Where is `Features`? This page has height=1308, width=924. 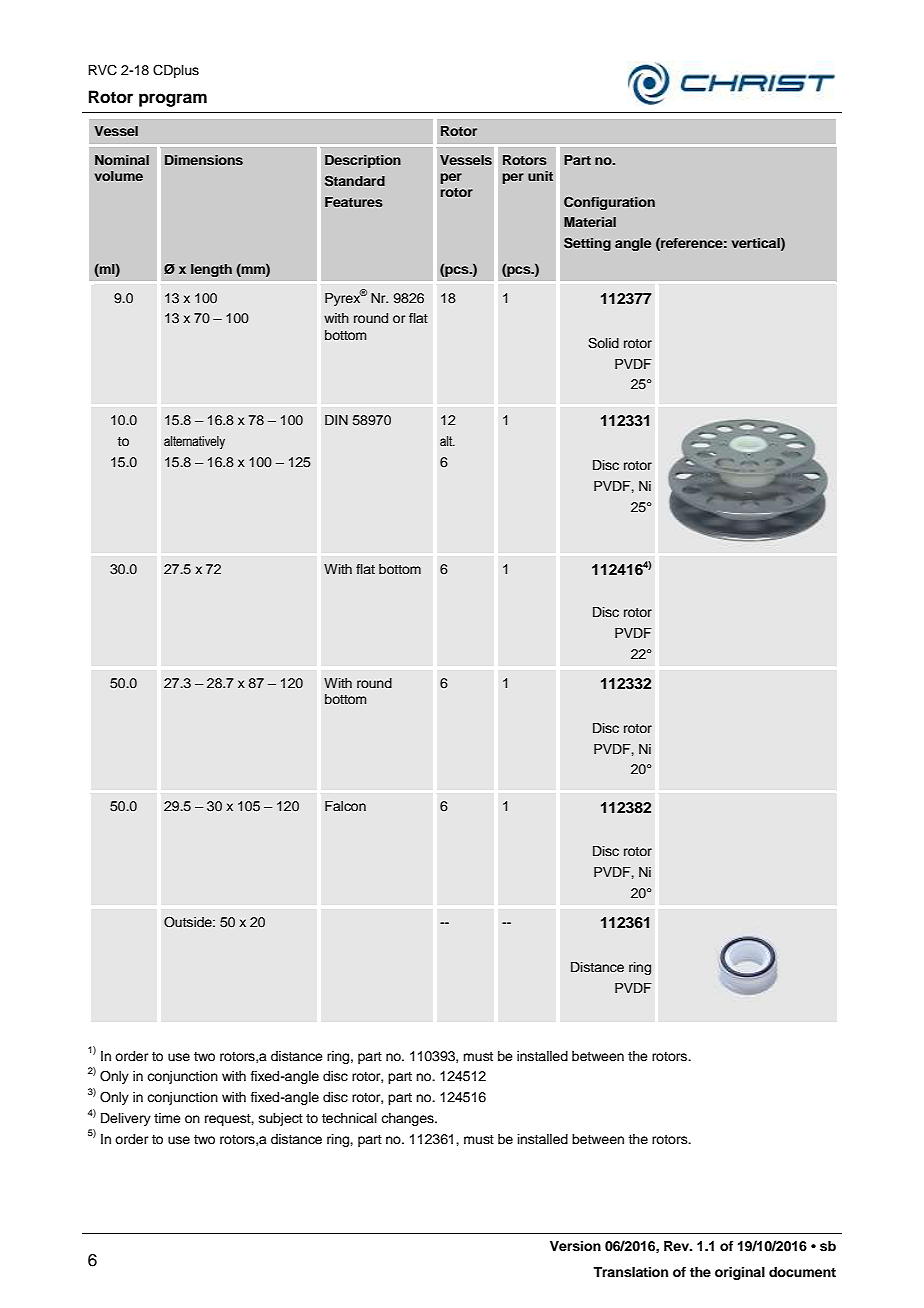
Features is located at coordinates (354, 202).
